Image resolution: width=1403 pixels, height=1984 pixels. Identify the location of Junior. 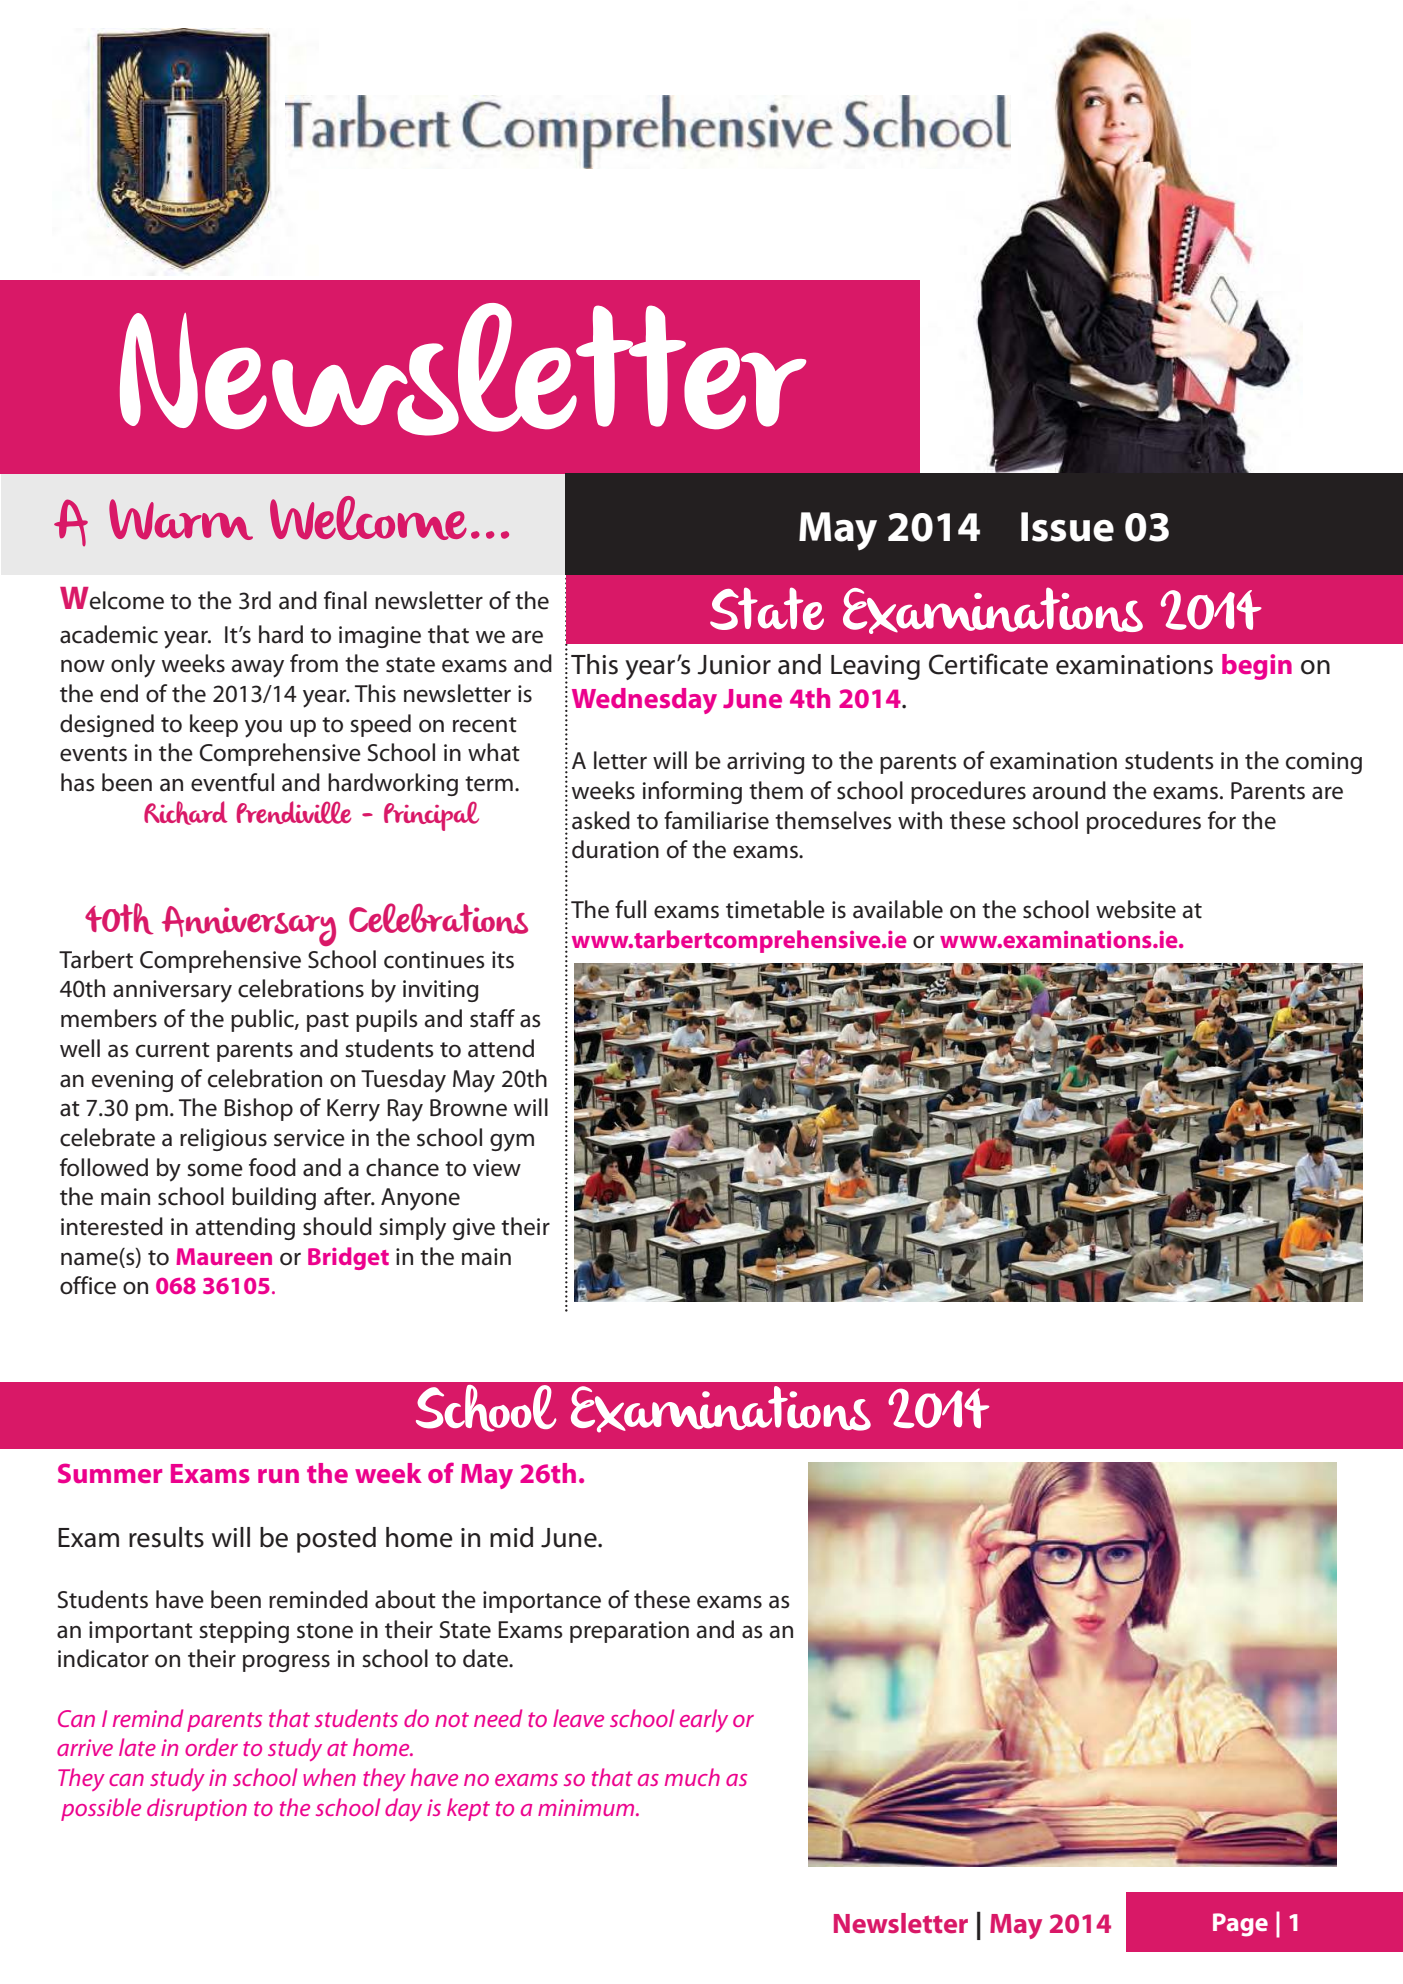
(734, 665).
